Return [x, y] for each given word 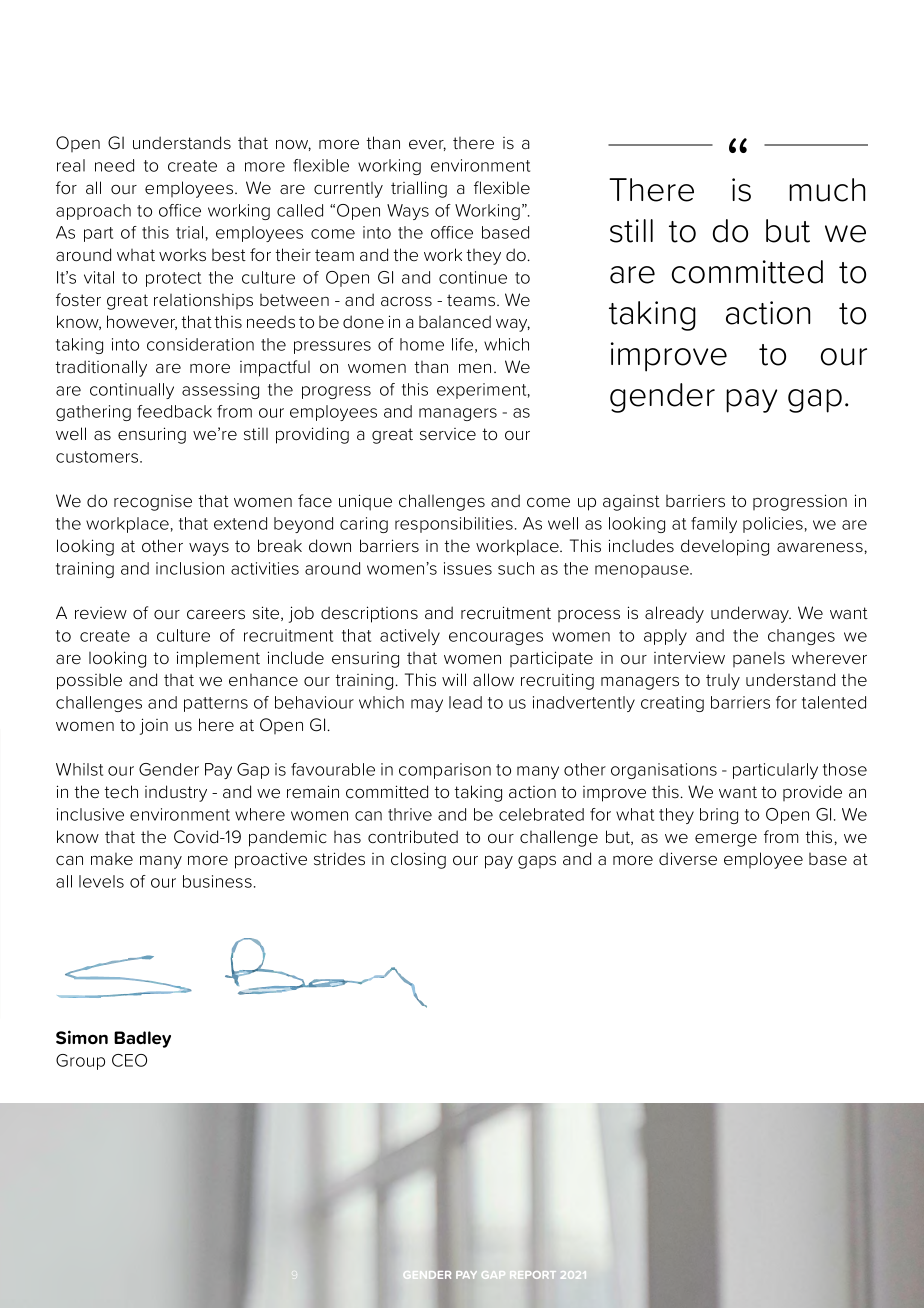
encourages [496, 638]
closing [418, 860]
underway [751, 614]
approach [93, 212]
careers [216, 614]
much [827, 190]
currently [348, 190]
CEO [129, 1060]
